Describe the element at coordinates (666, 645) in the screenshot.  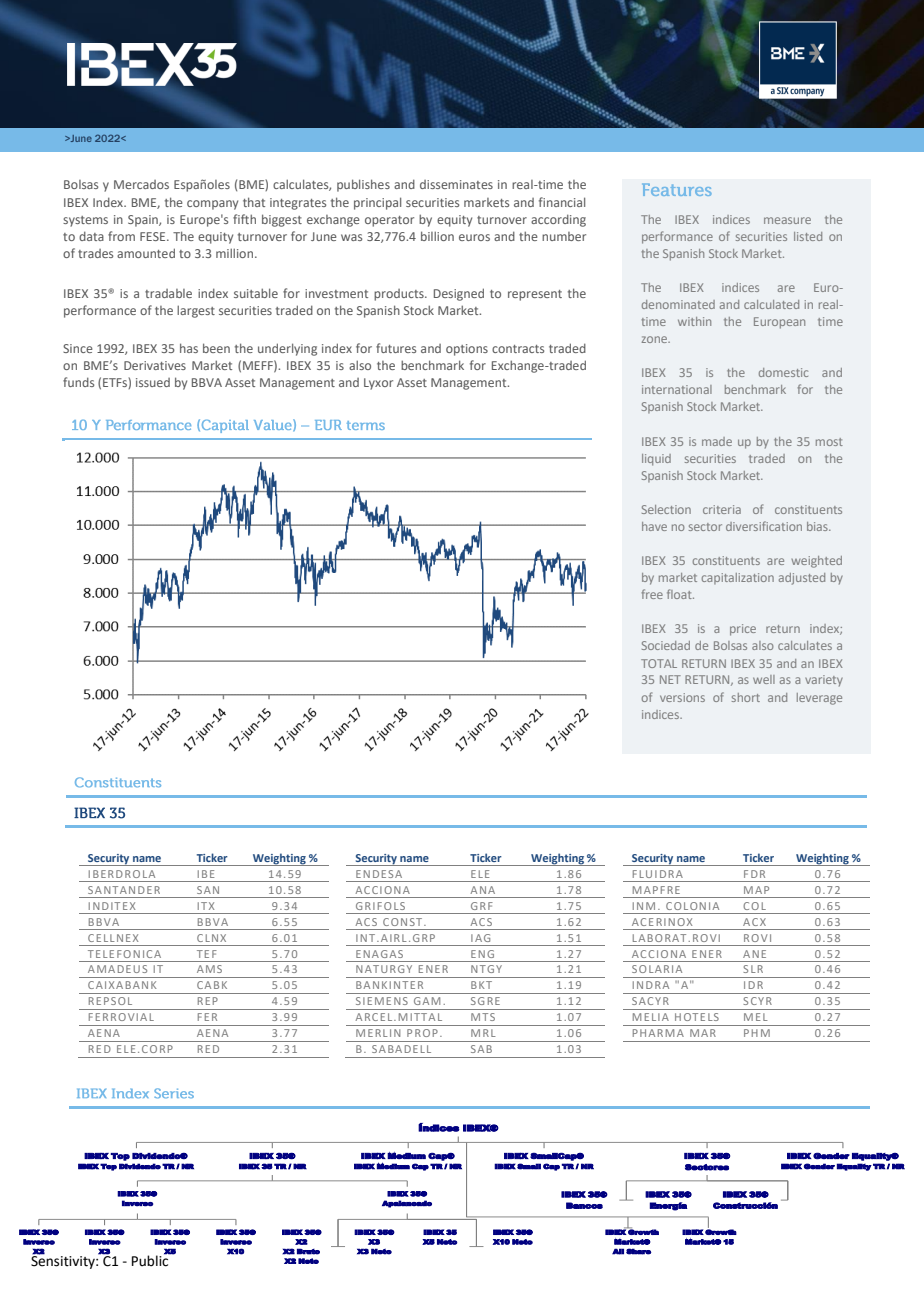
I see `Sociedad` at that location.
